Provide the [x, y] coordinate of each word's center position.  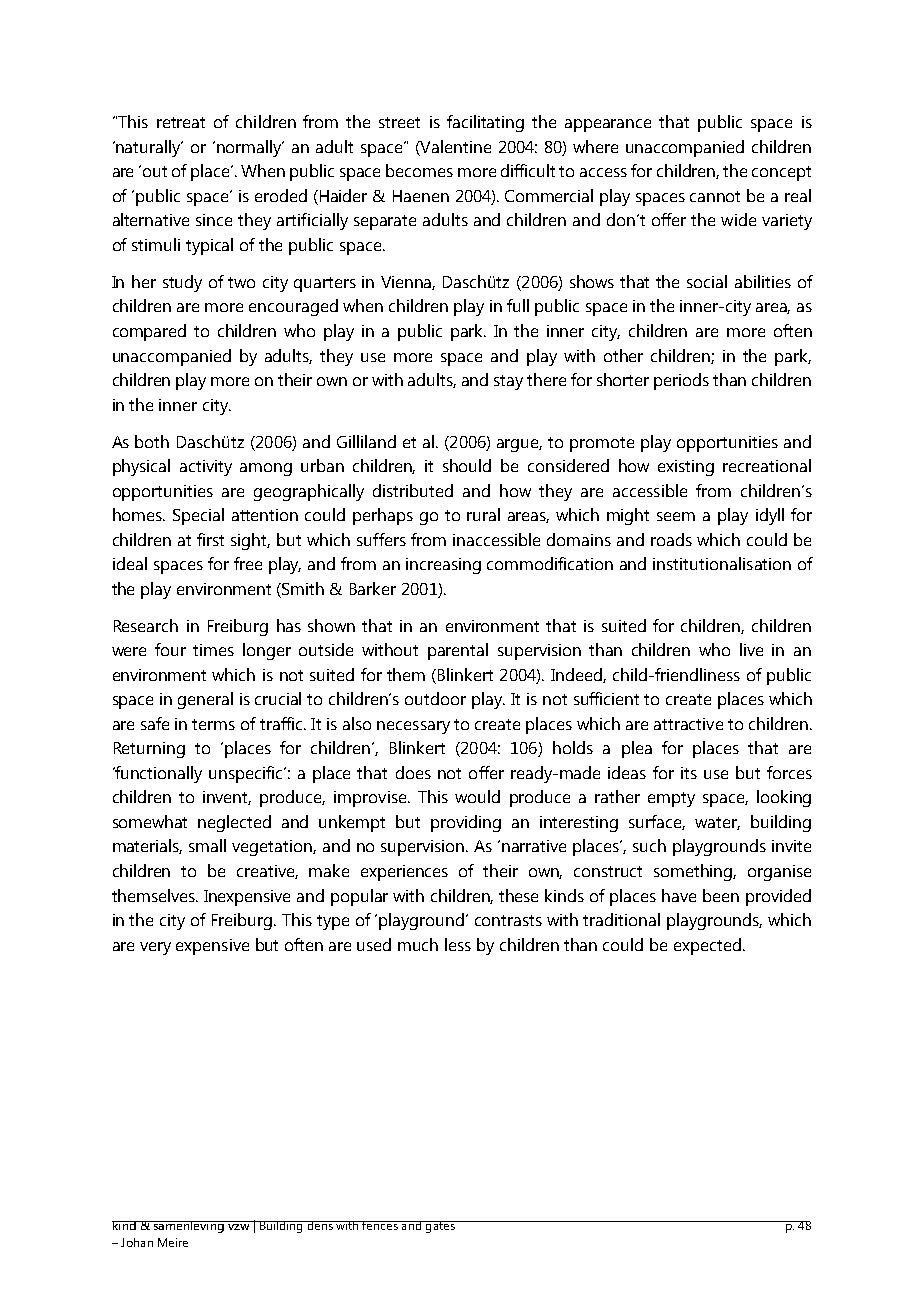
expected [707, 946]
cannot [715, 196]
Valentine [455, 146]
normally [250, 148]
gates [440, 1227]
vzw [238, 1227]
